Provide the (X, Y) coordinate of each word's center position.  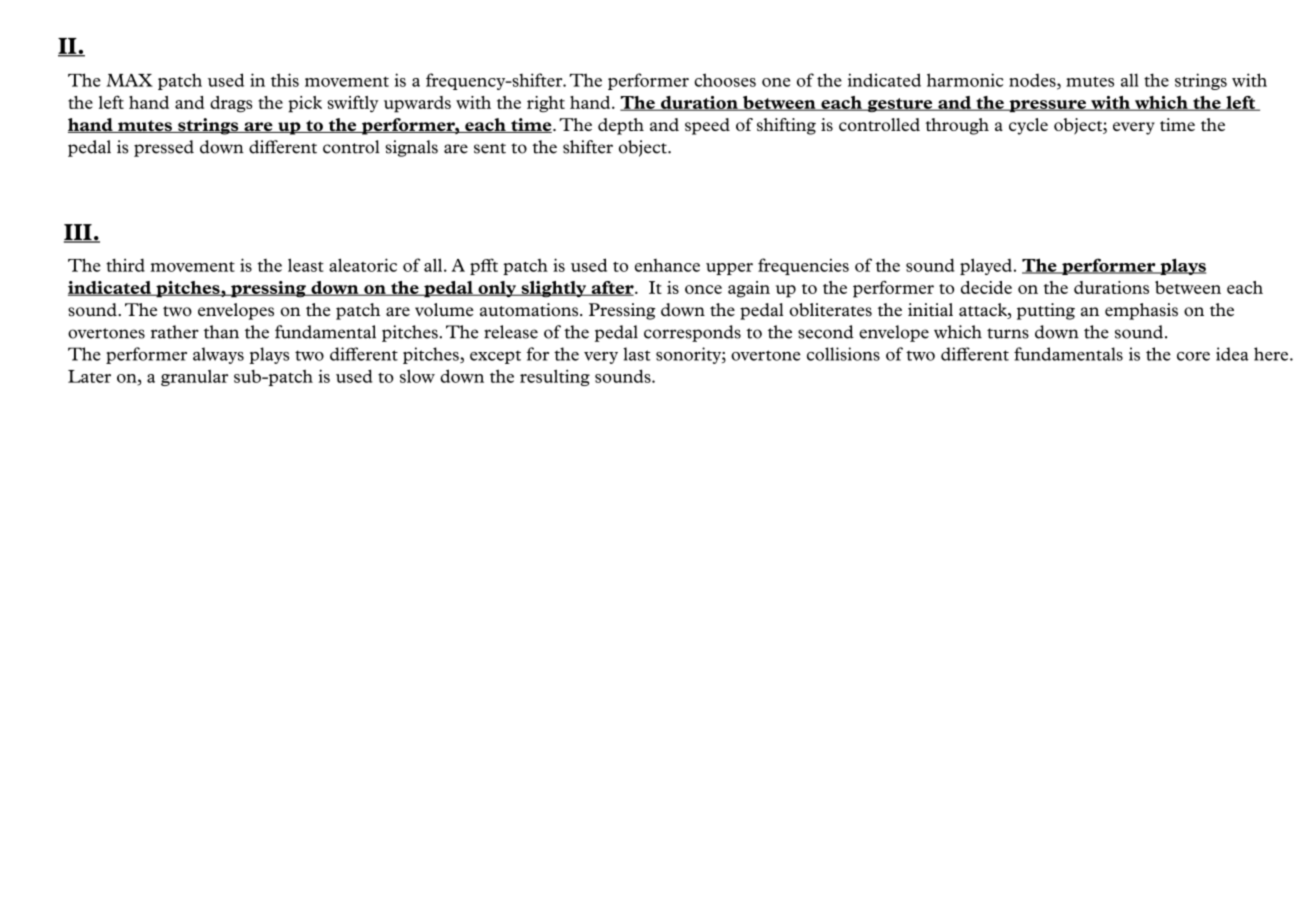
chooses (725, 80)
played (986, 266)
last (637, 354)
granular (194, 377)
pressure (1047, 106)
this (285, 80)
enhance (667, 265)
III (79, 233)
